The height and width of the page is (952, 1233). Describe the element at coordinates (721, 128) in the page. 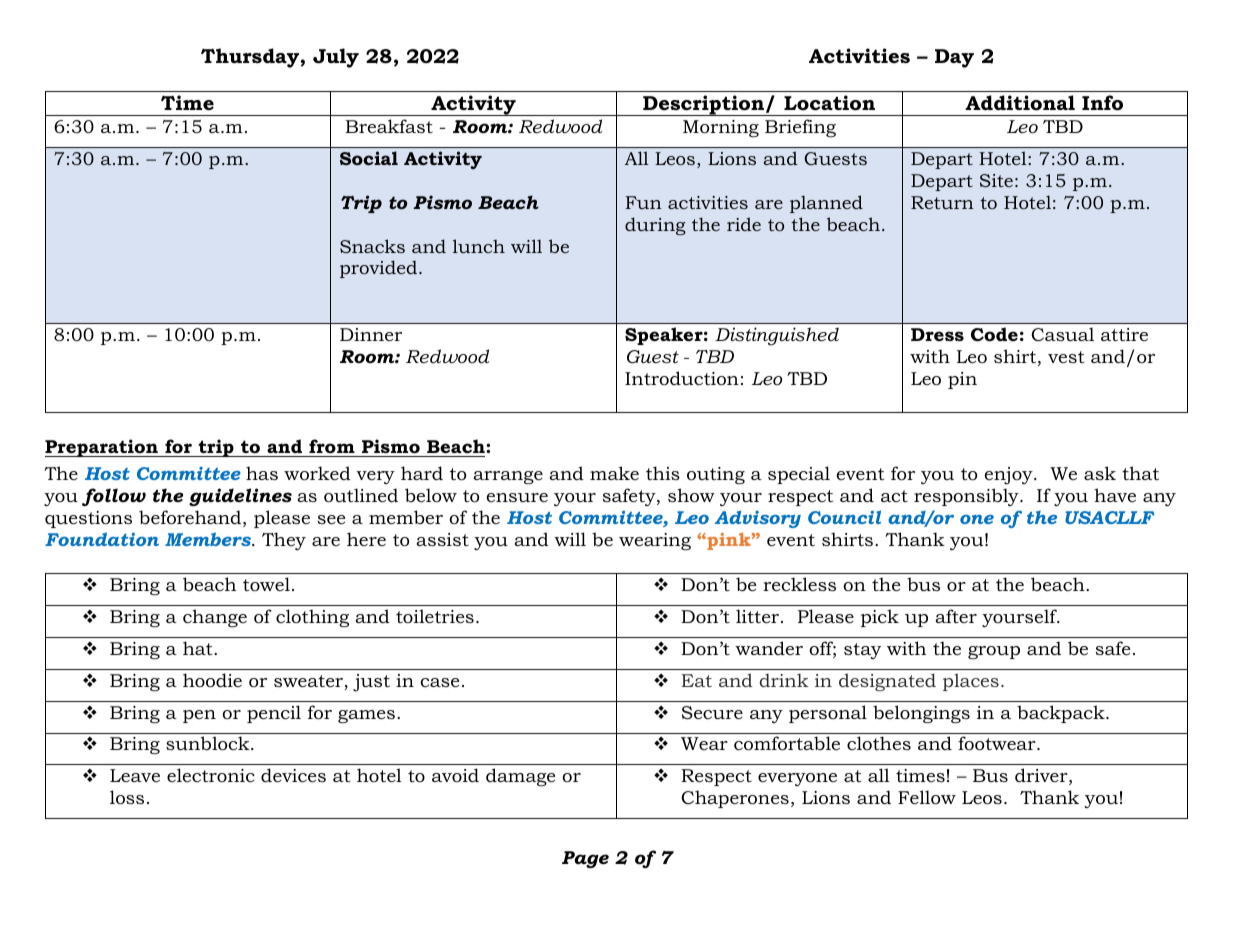

I see `Morning` at that location.
